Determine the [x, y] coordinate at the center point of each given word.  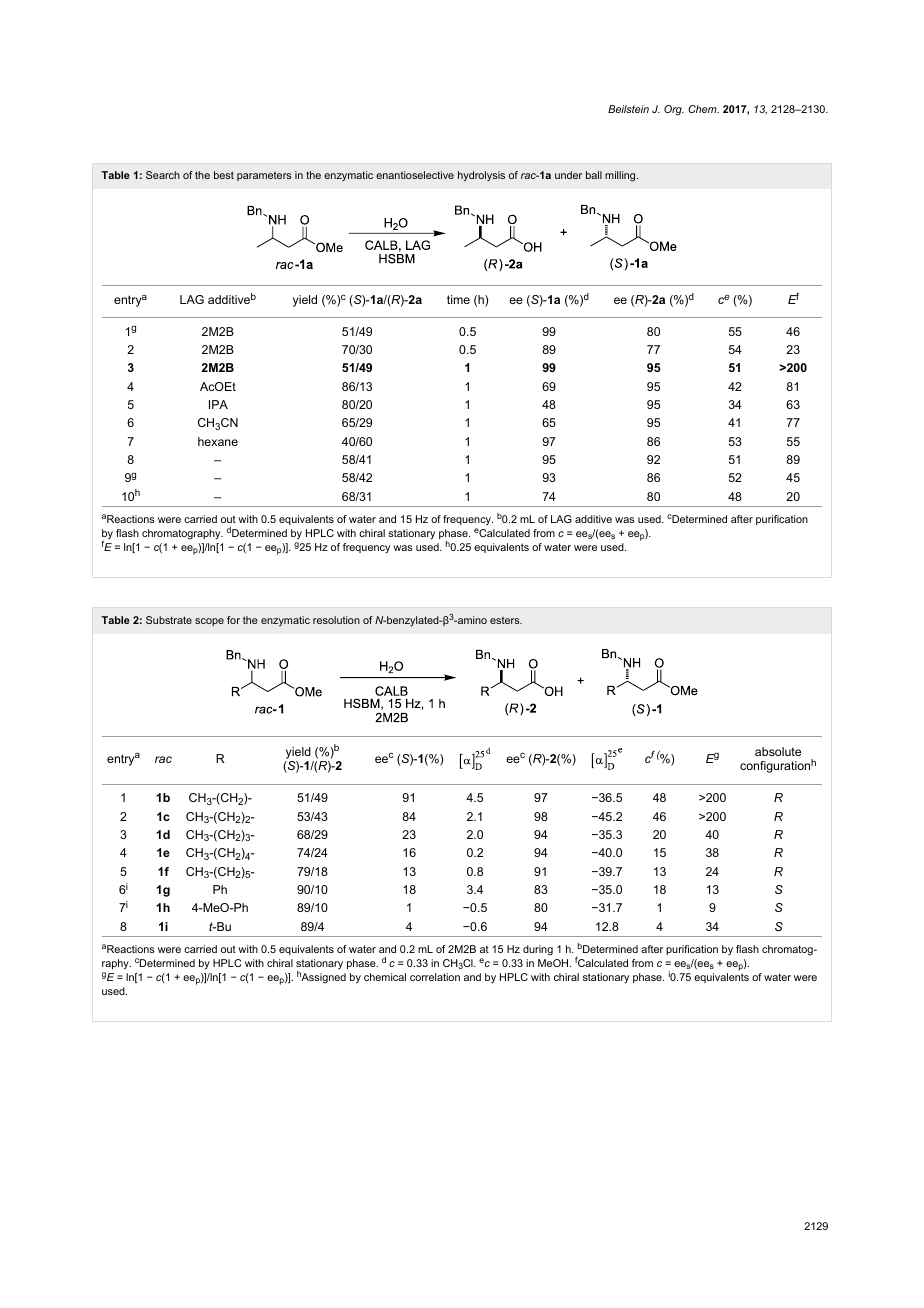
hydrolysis [481, 176]
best [224, 175]
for [233, 620]
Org [674, 110]
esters [506, 620]
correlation [435, 977]
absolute [778, 751]
